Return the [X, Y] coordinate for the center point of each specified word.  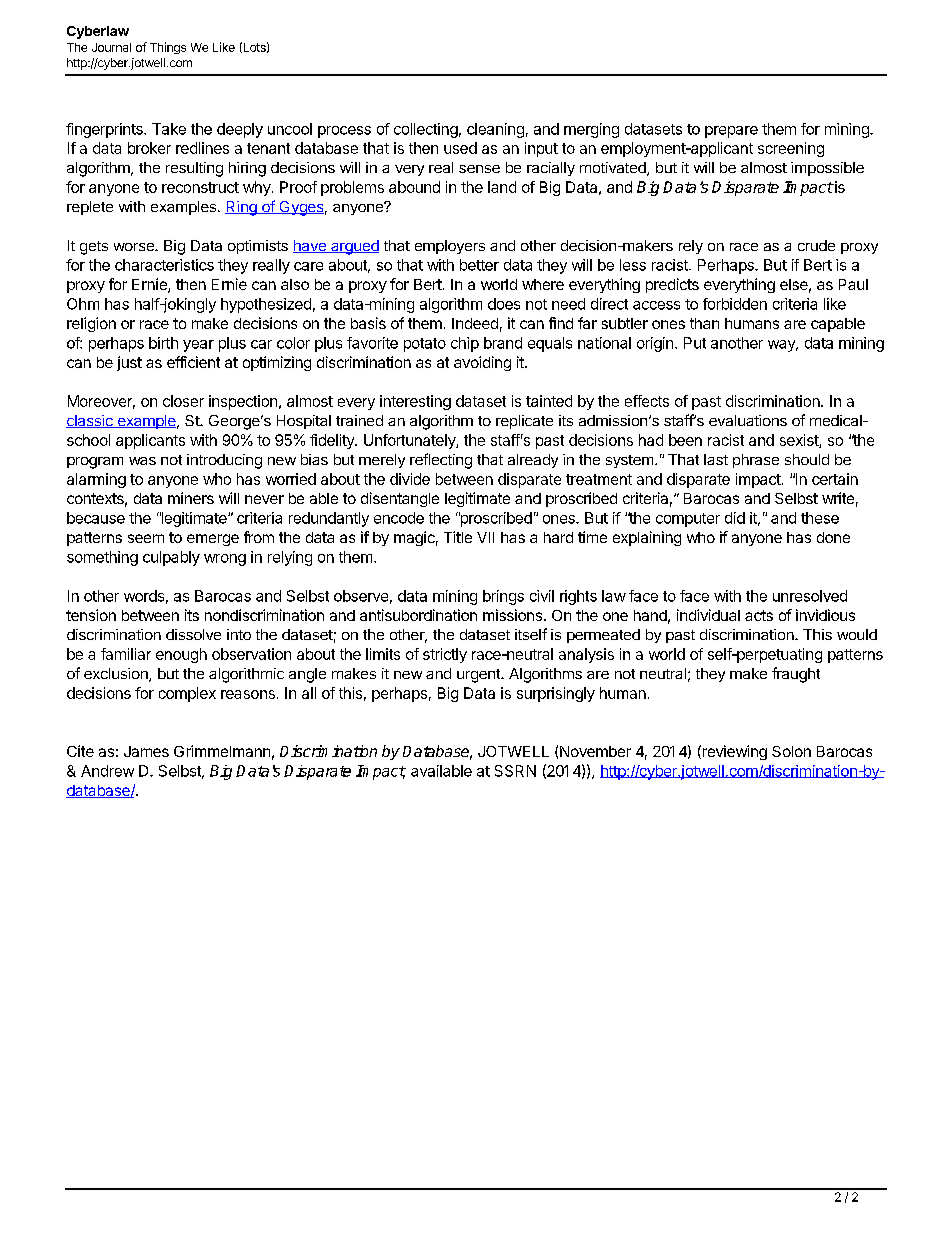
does [504, 304]
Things [168, 48]
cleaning [495, 130]
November [595, 751]
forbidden [735, 304]
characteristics [164, 265]
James [146, 751]
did [735, 518]
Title [458, 537]
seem [146, 538]
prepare [731, 132]
